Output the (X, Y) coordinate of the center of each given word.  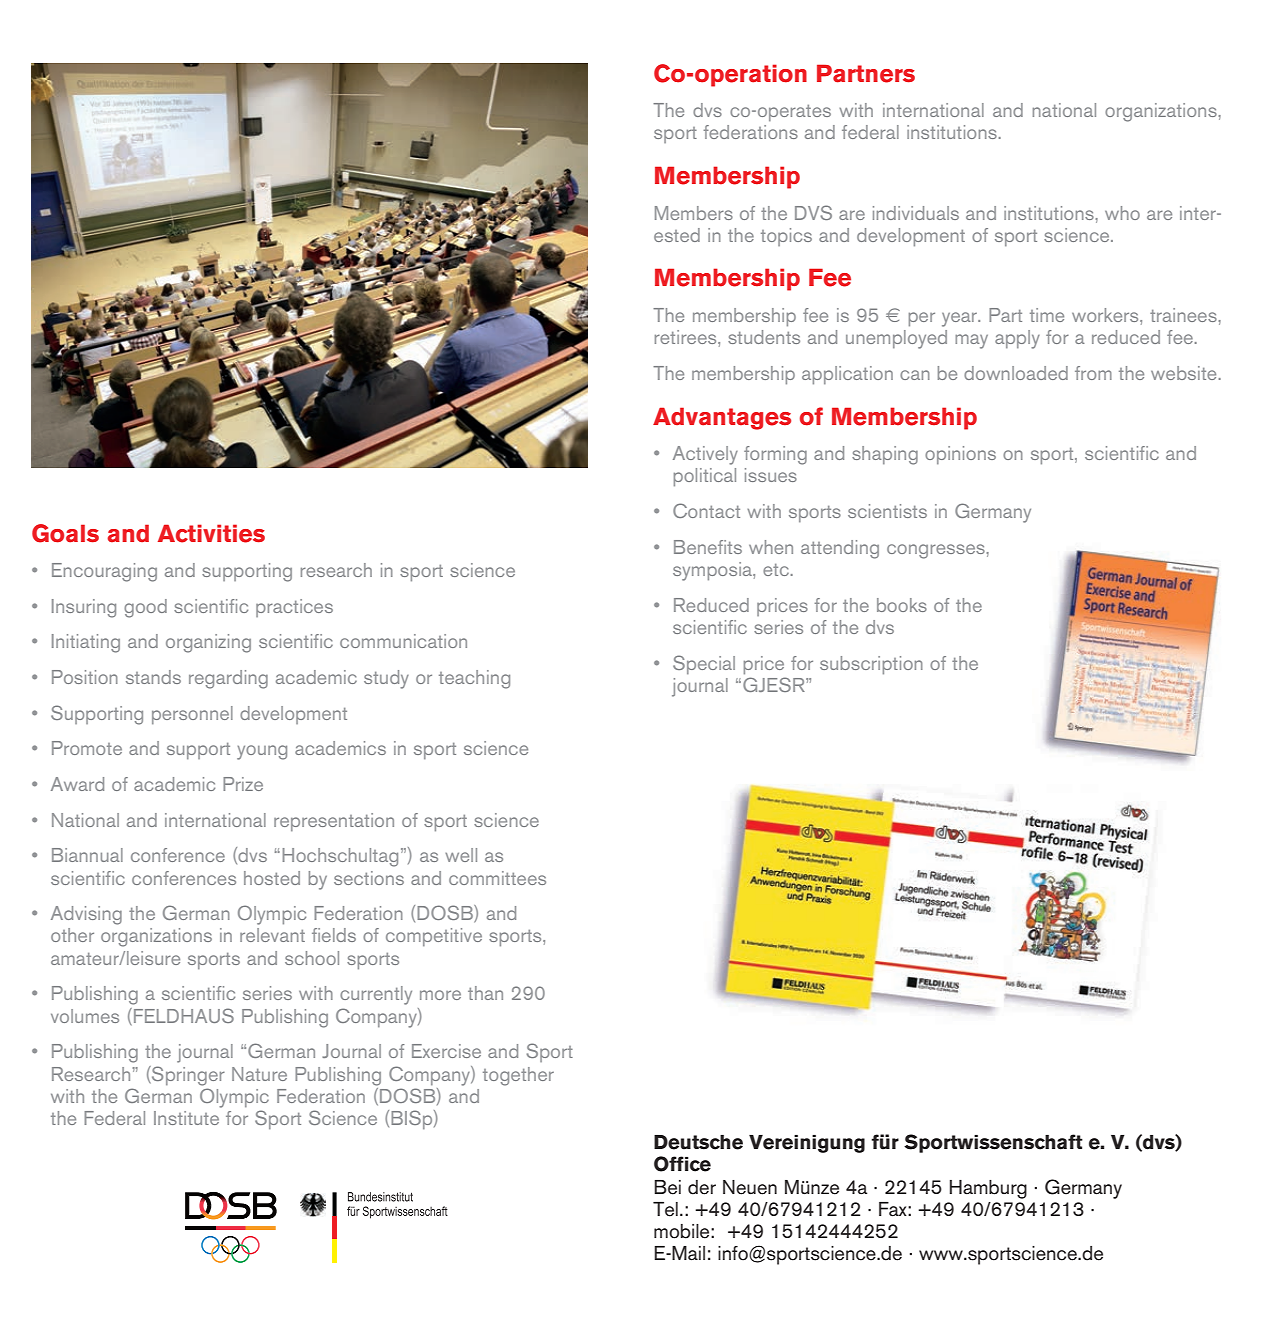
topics (786, 237)
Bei (667, 1187)
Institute (186, 1118)
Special (704, 664)
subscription (871, 665)
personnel (192, 715)
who (1122, 213)
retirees (687, 337)
